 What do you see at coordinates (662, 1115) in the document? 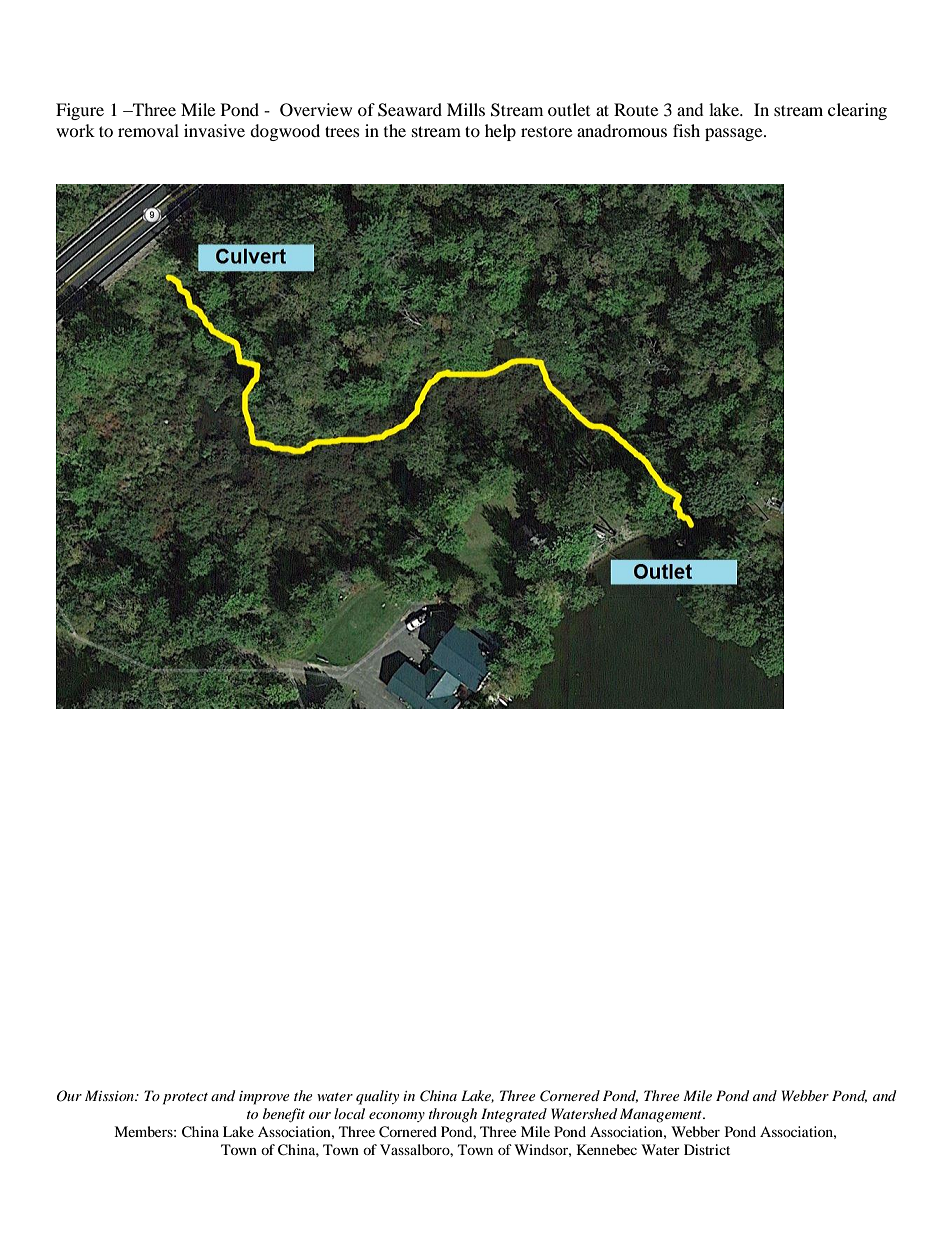
I see `Management` at bounding box center [662, 1115].
